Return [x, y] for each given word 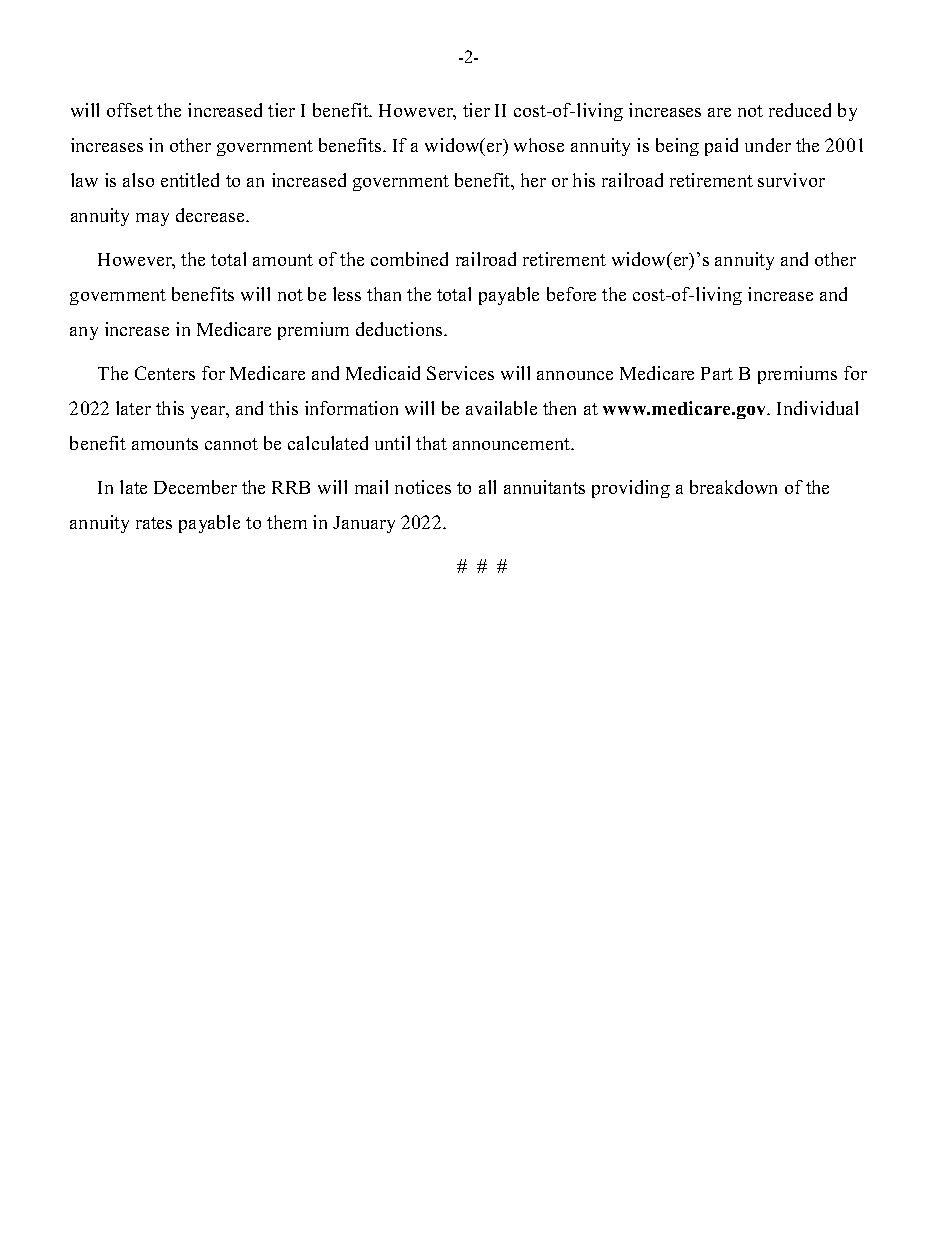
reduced [800, 110]
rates [154, 523]
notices [423, 487]
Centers [165, 373]
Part [717, 373]
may [152, 219]
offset [130, 110]
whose [539, 145]
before [571, 294]
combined [409, 259]
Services [460, 373]
